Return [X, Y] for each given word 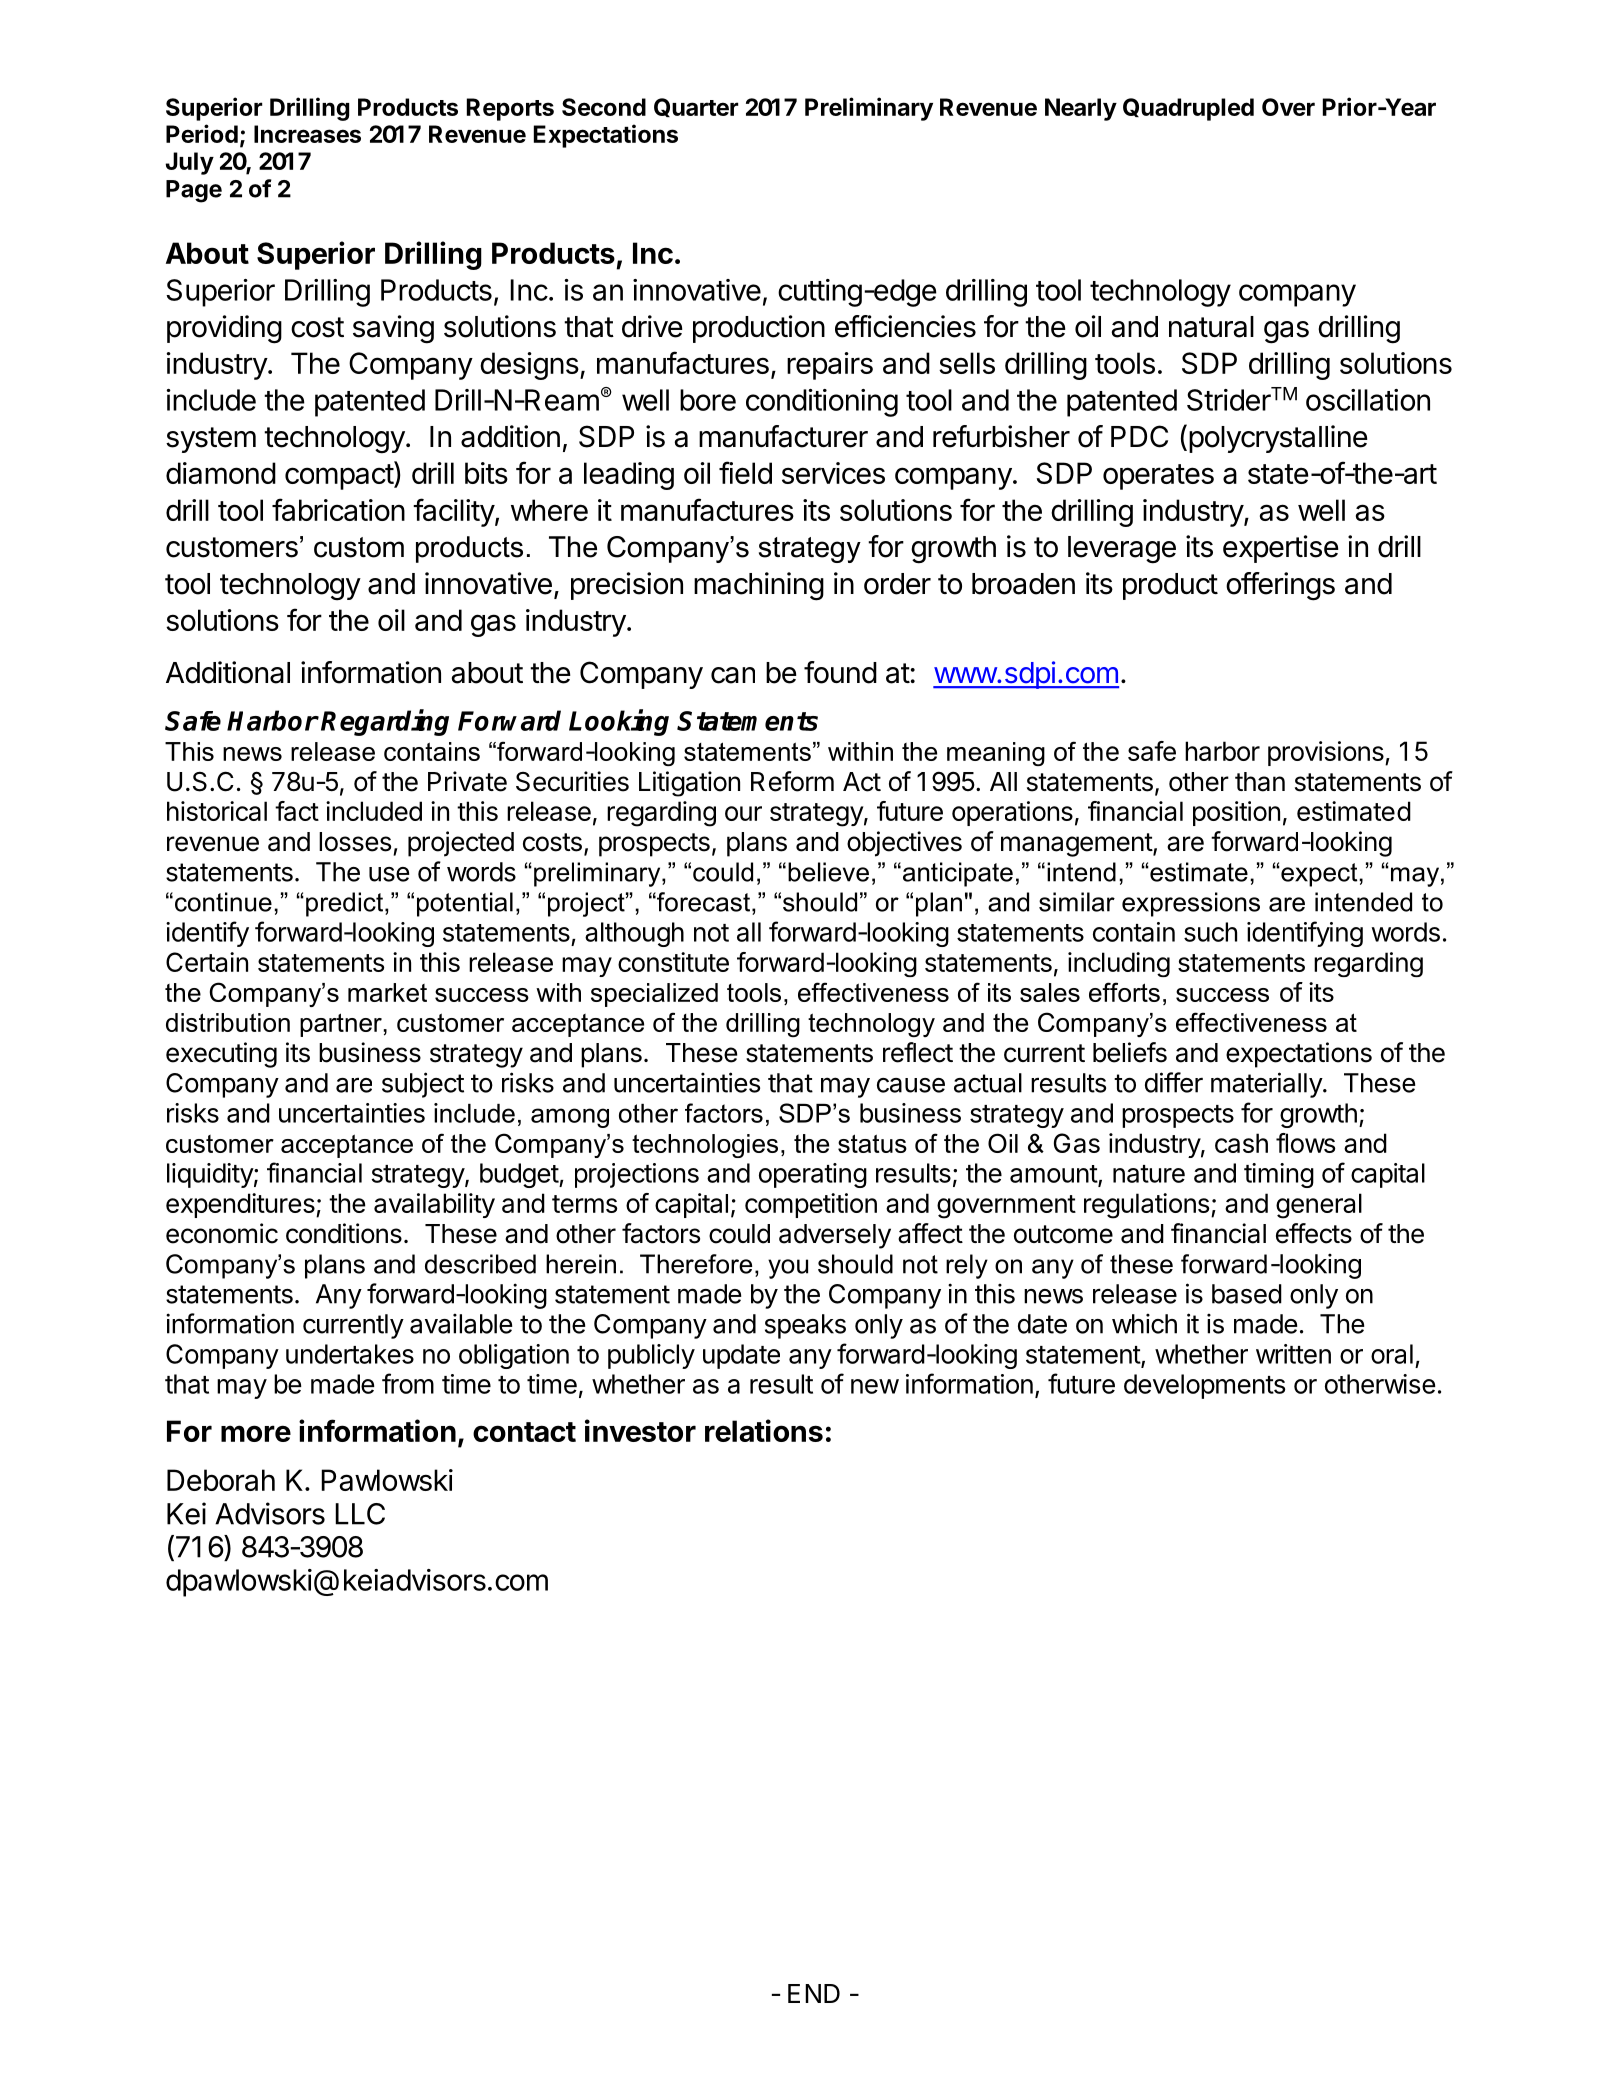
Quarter [696, 107]
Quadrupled [1188, 109]
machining [759, 586]
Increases [307, 134]
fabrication [338, 509]
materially [1267, 1085]
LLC [360, 1514]
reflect [918, 1052]
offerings [1280, 586]
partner [341, 1025]
